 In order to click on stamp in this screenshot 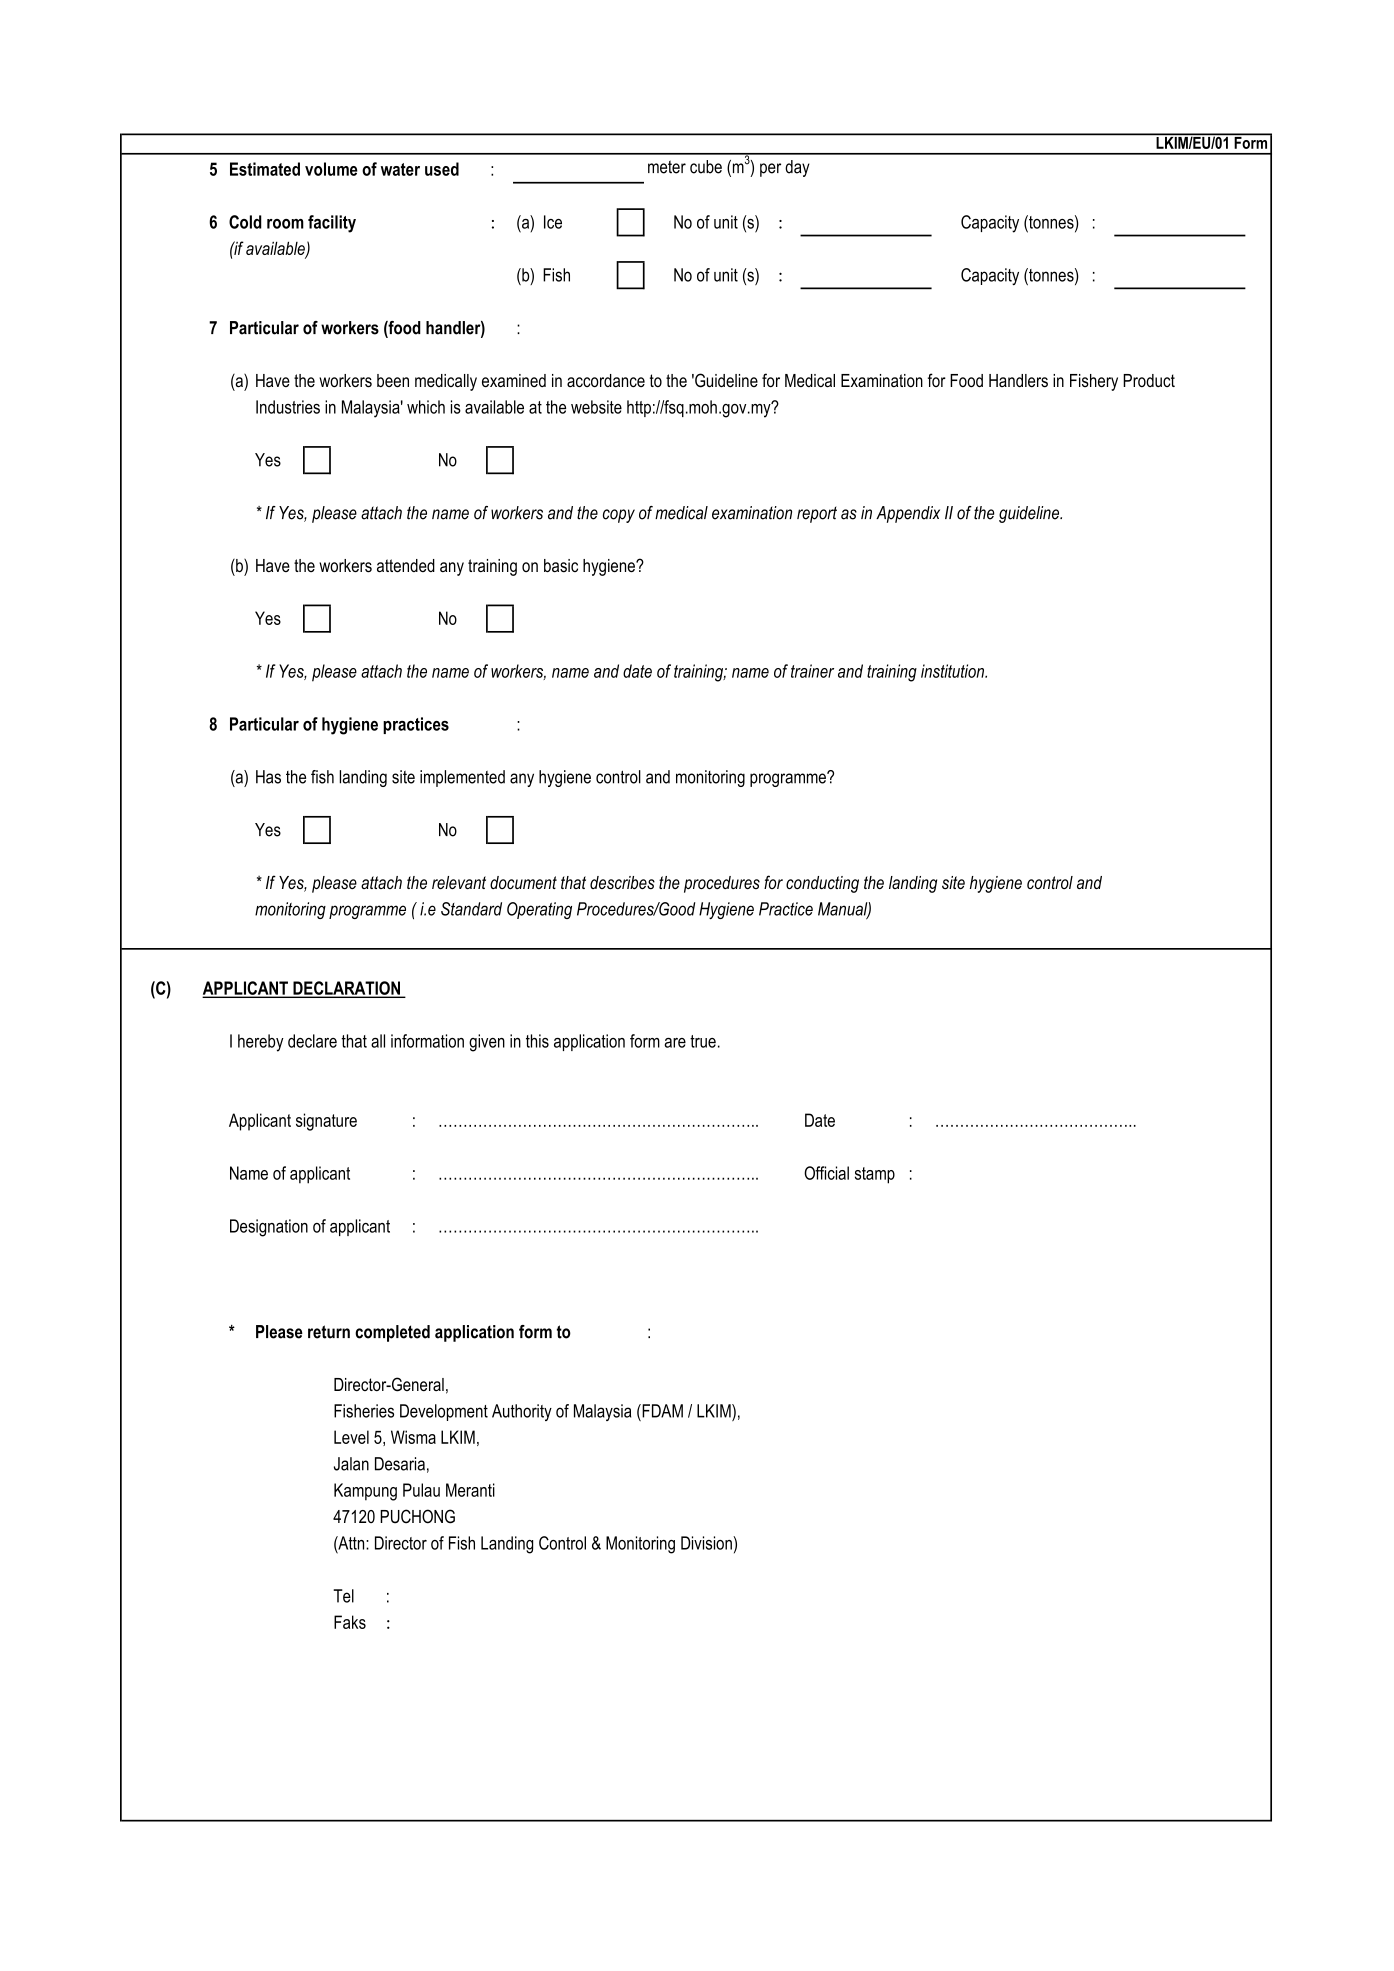, I will do `click(875, 1175)`.
